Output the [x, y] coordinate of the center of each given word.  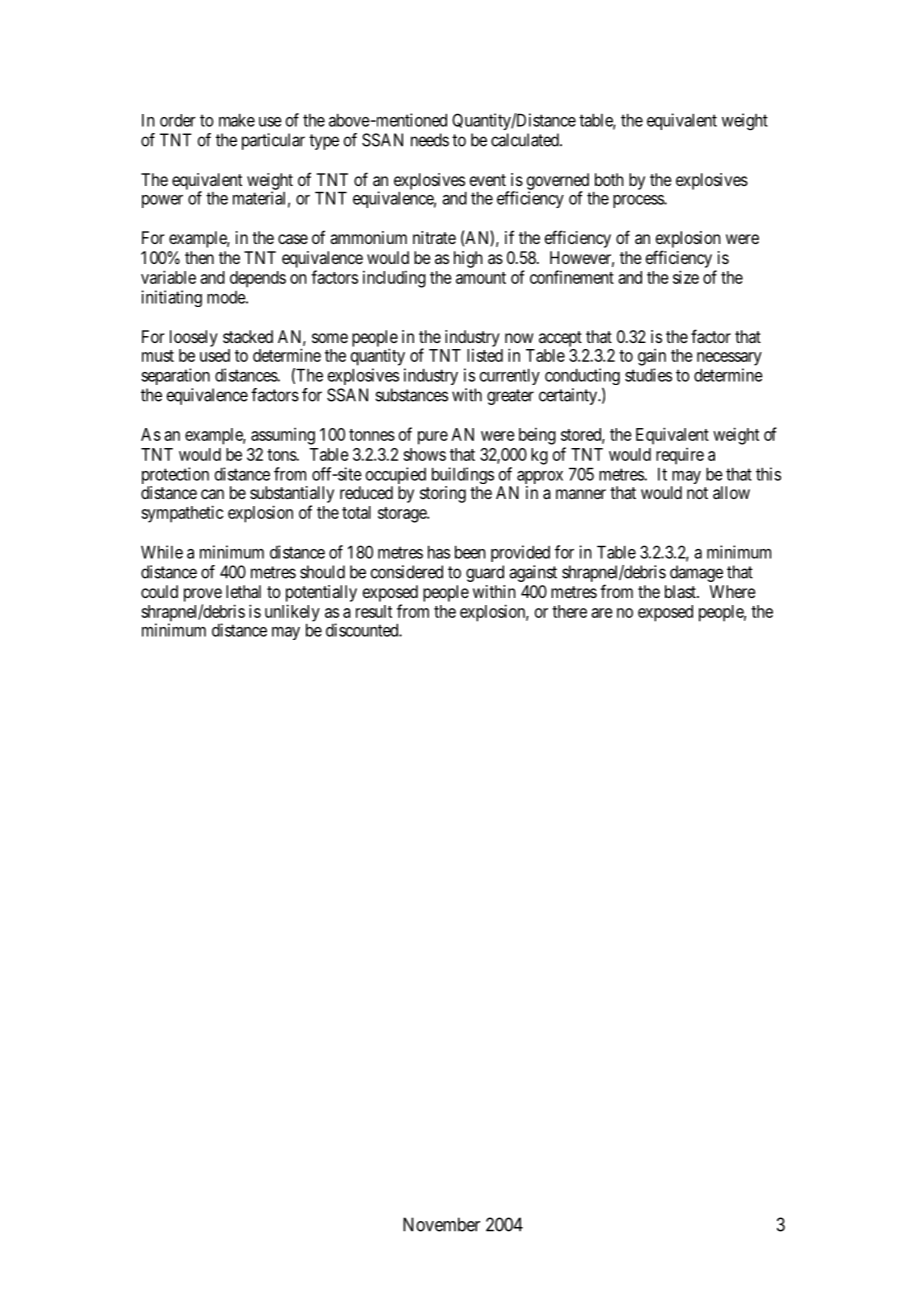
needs [430, 140]
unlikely [292, 614]
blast [681, 591]
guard [485, 573]
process [639, 201]
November [441, 1224]
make [237, 120]
